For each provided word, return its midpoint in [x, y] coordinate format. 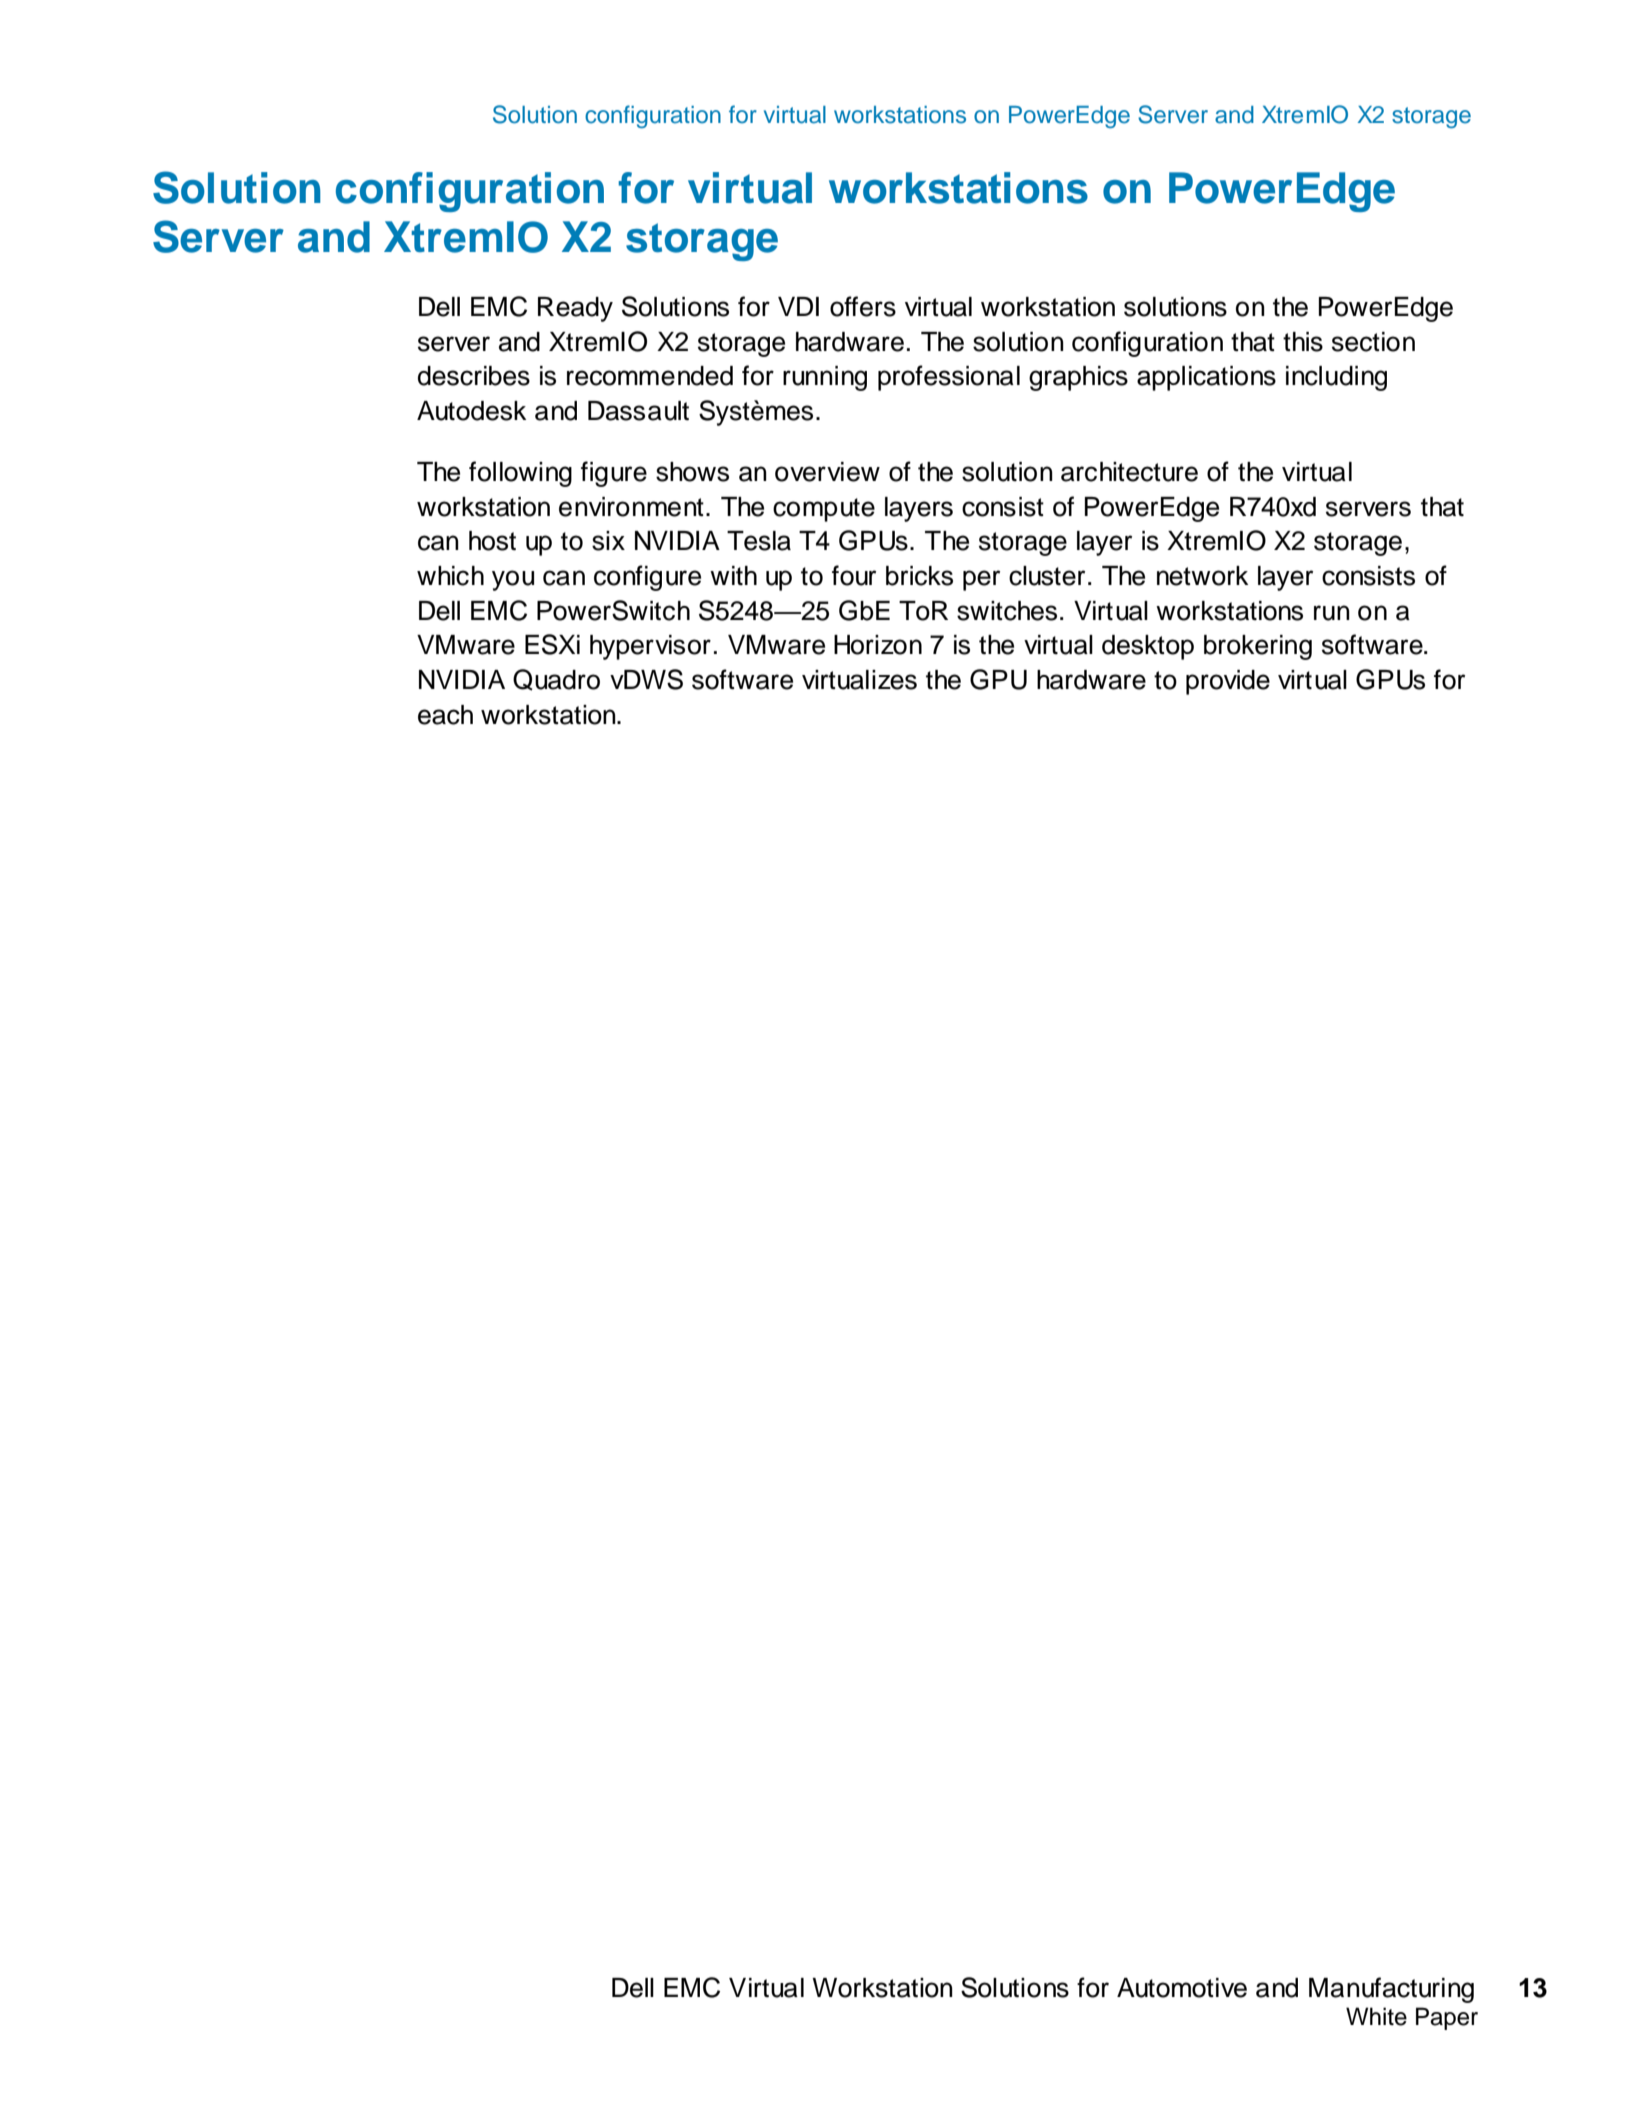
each [445, 715]
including [1336, 378]
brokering [1258, 647]
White [1376, 2016]
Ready [575, 309]
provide [1228, 682]
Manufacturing [1391, 1990]
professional [949, 378]
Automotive [1182, 1988]
